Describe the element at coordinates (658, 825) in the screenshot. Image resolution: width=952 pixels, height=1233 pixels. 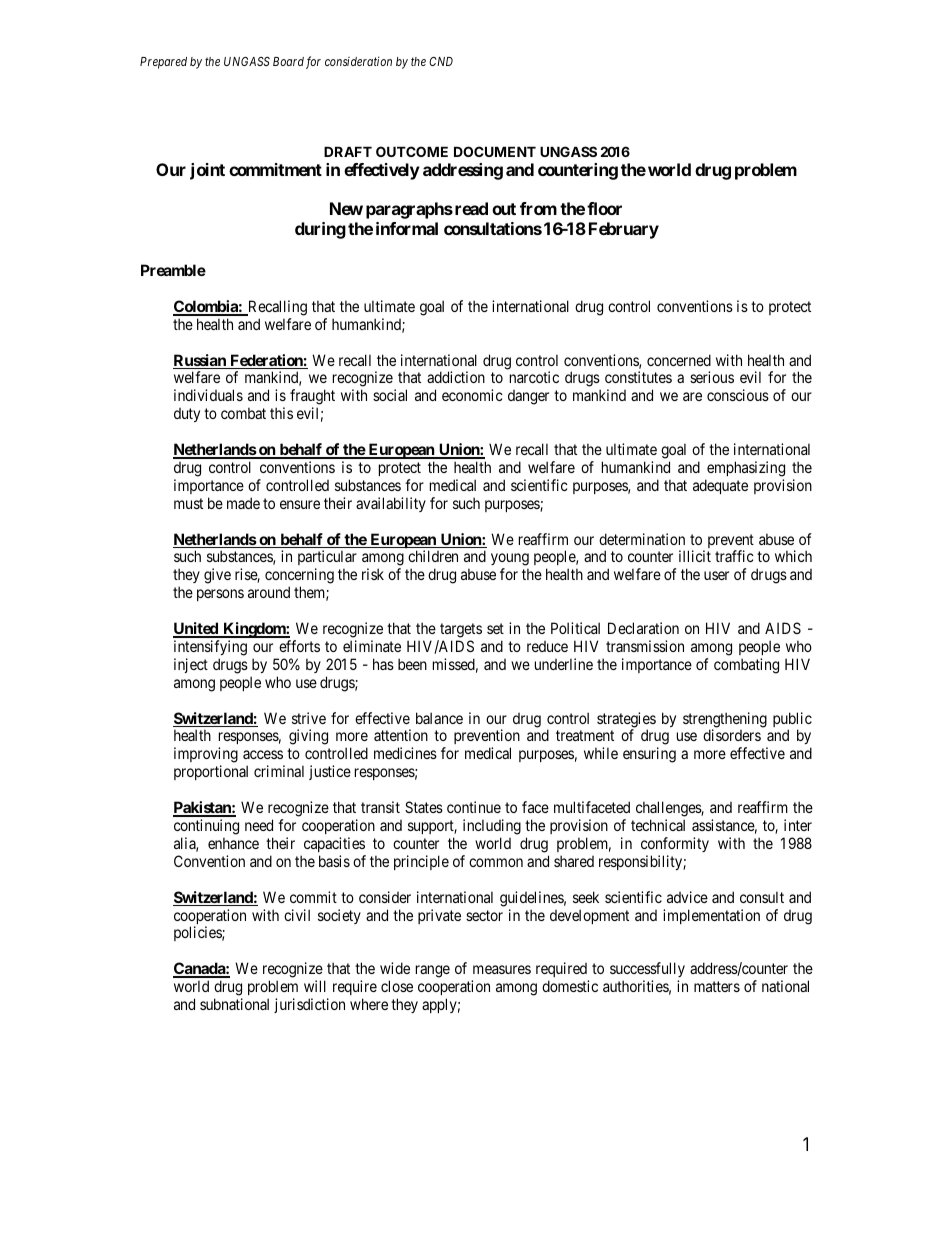
I see `technical` at that location.
